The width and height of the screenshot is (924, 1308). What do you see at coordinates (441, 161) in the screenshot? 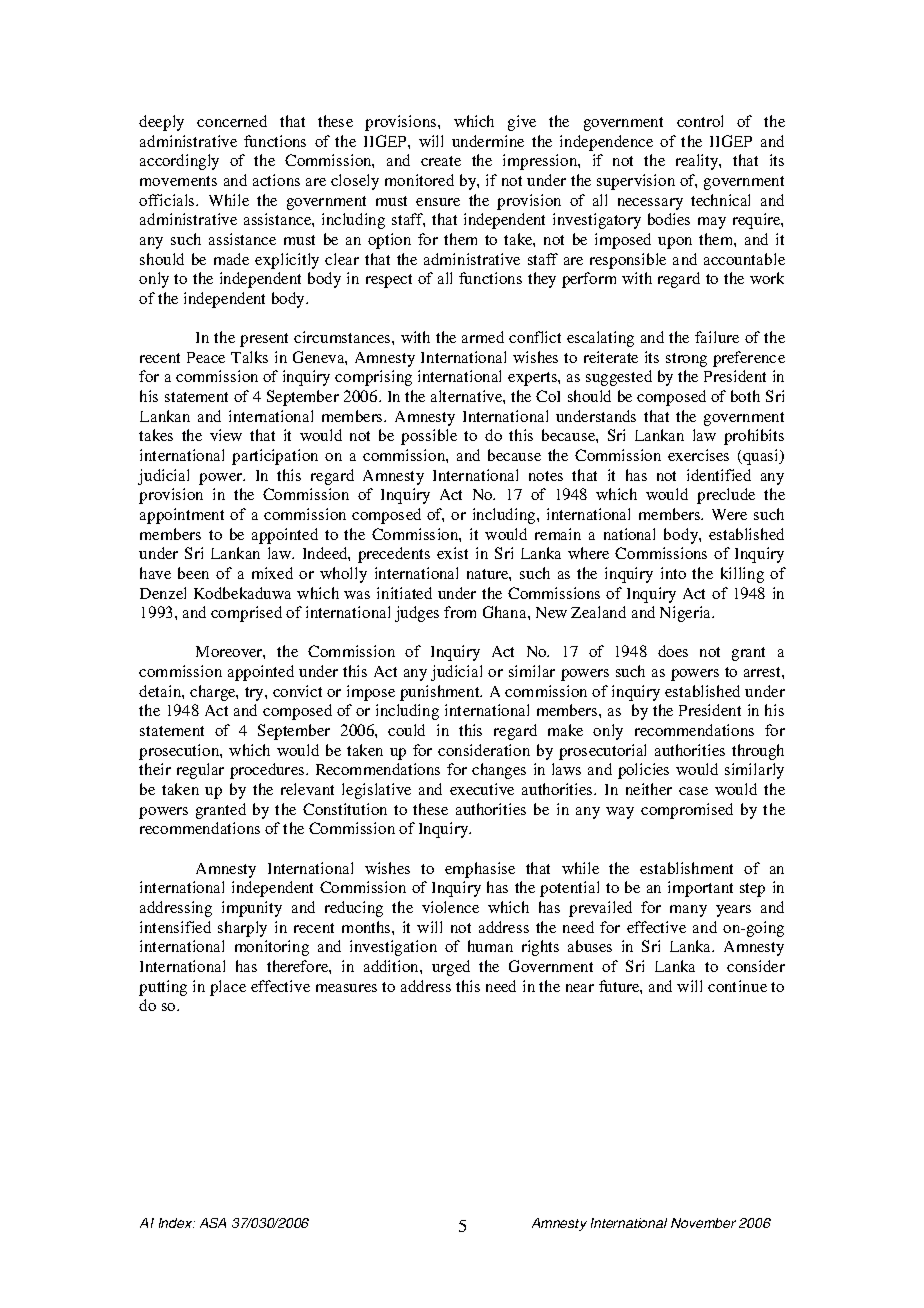
I see `create` at bounding box center [441, 161].
